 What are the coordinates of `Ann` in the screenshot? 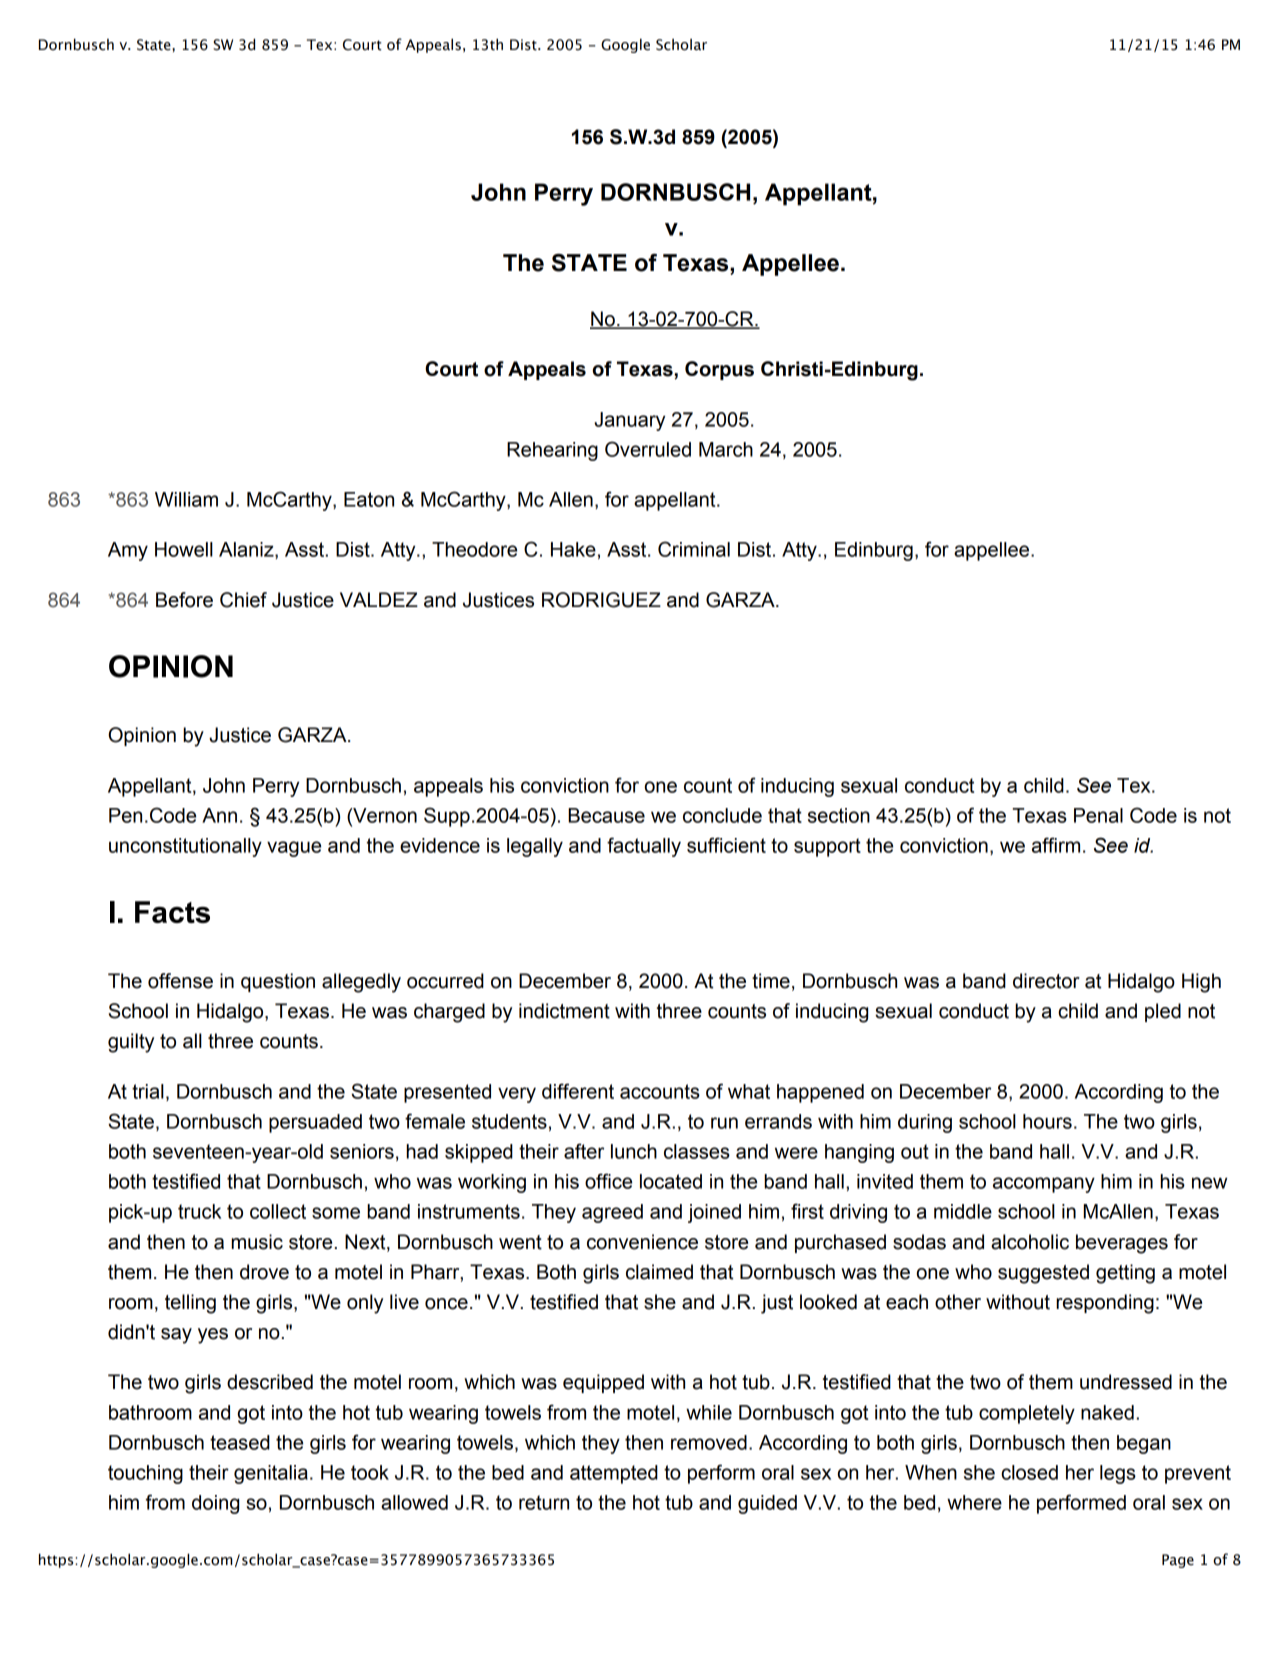 It's located at (219, 815).
